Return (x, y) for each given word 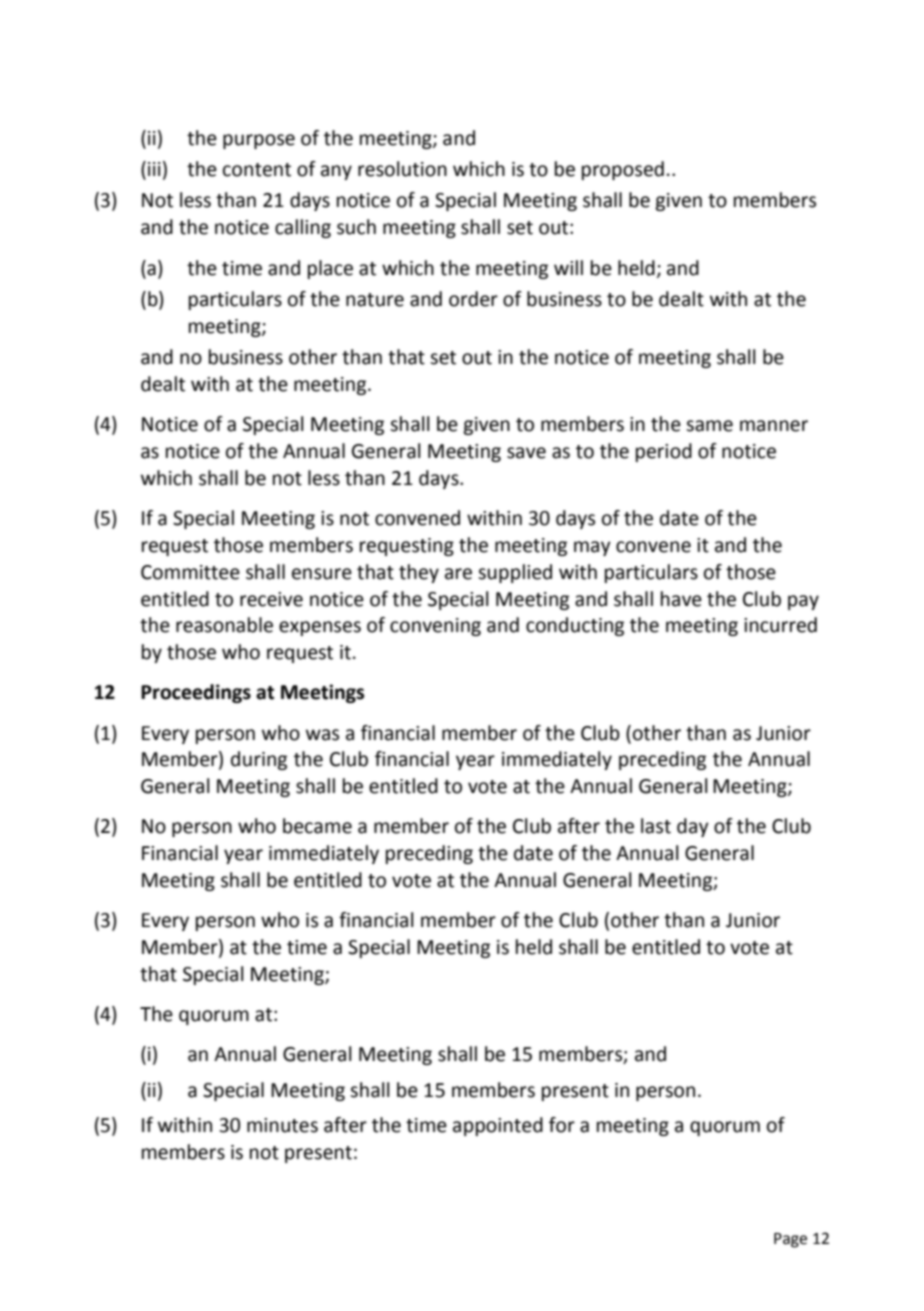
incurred (780, 625)
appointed (498, 1126)
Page (790, 1240)
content (257, 170)
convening (435, 627)
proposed (623, 170)
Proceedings (196, 693)
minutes (282, 1125)
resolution (402, 169)
